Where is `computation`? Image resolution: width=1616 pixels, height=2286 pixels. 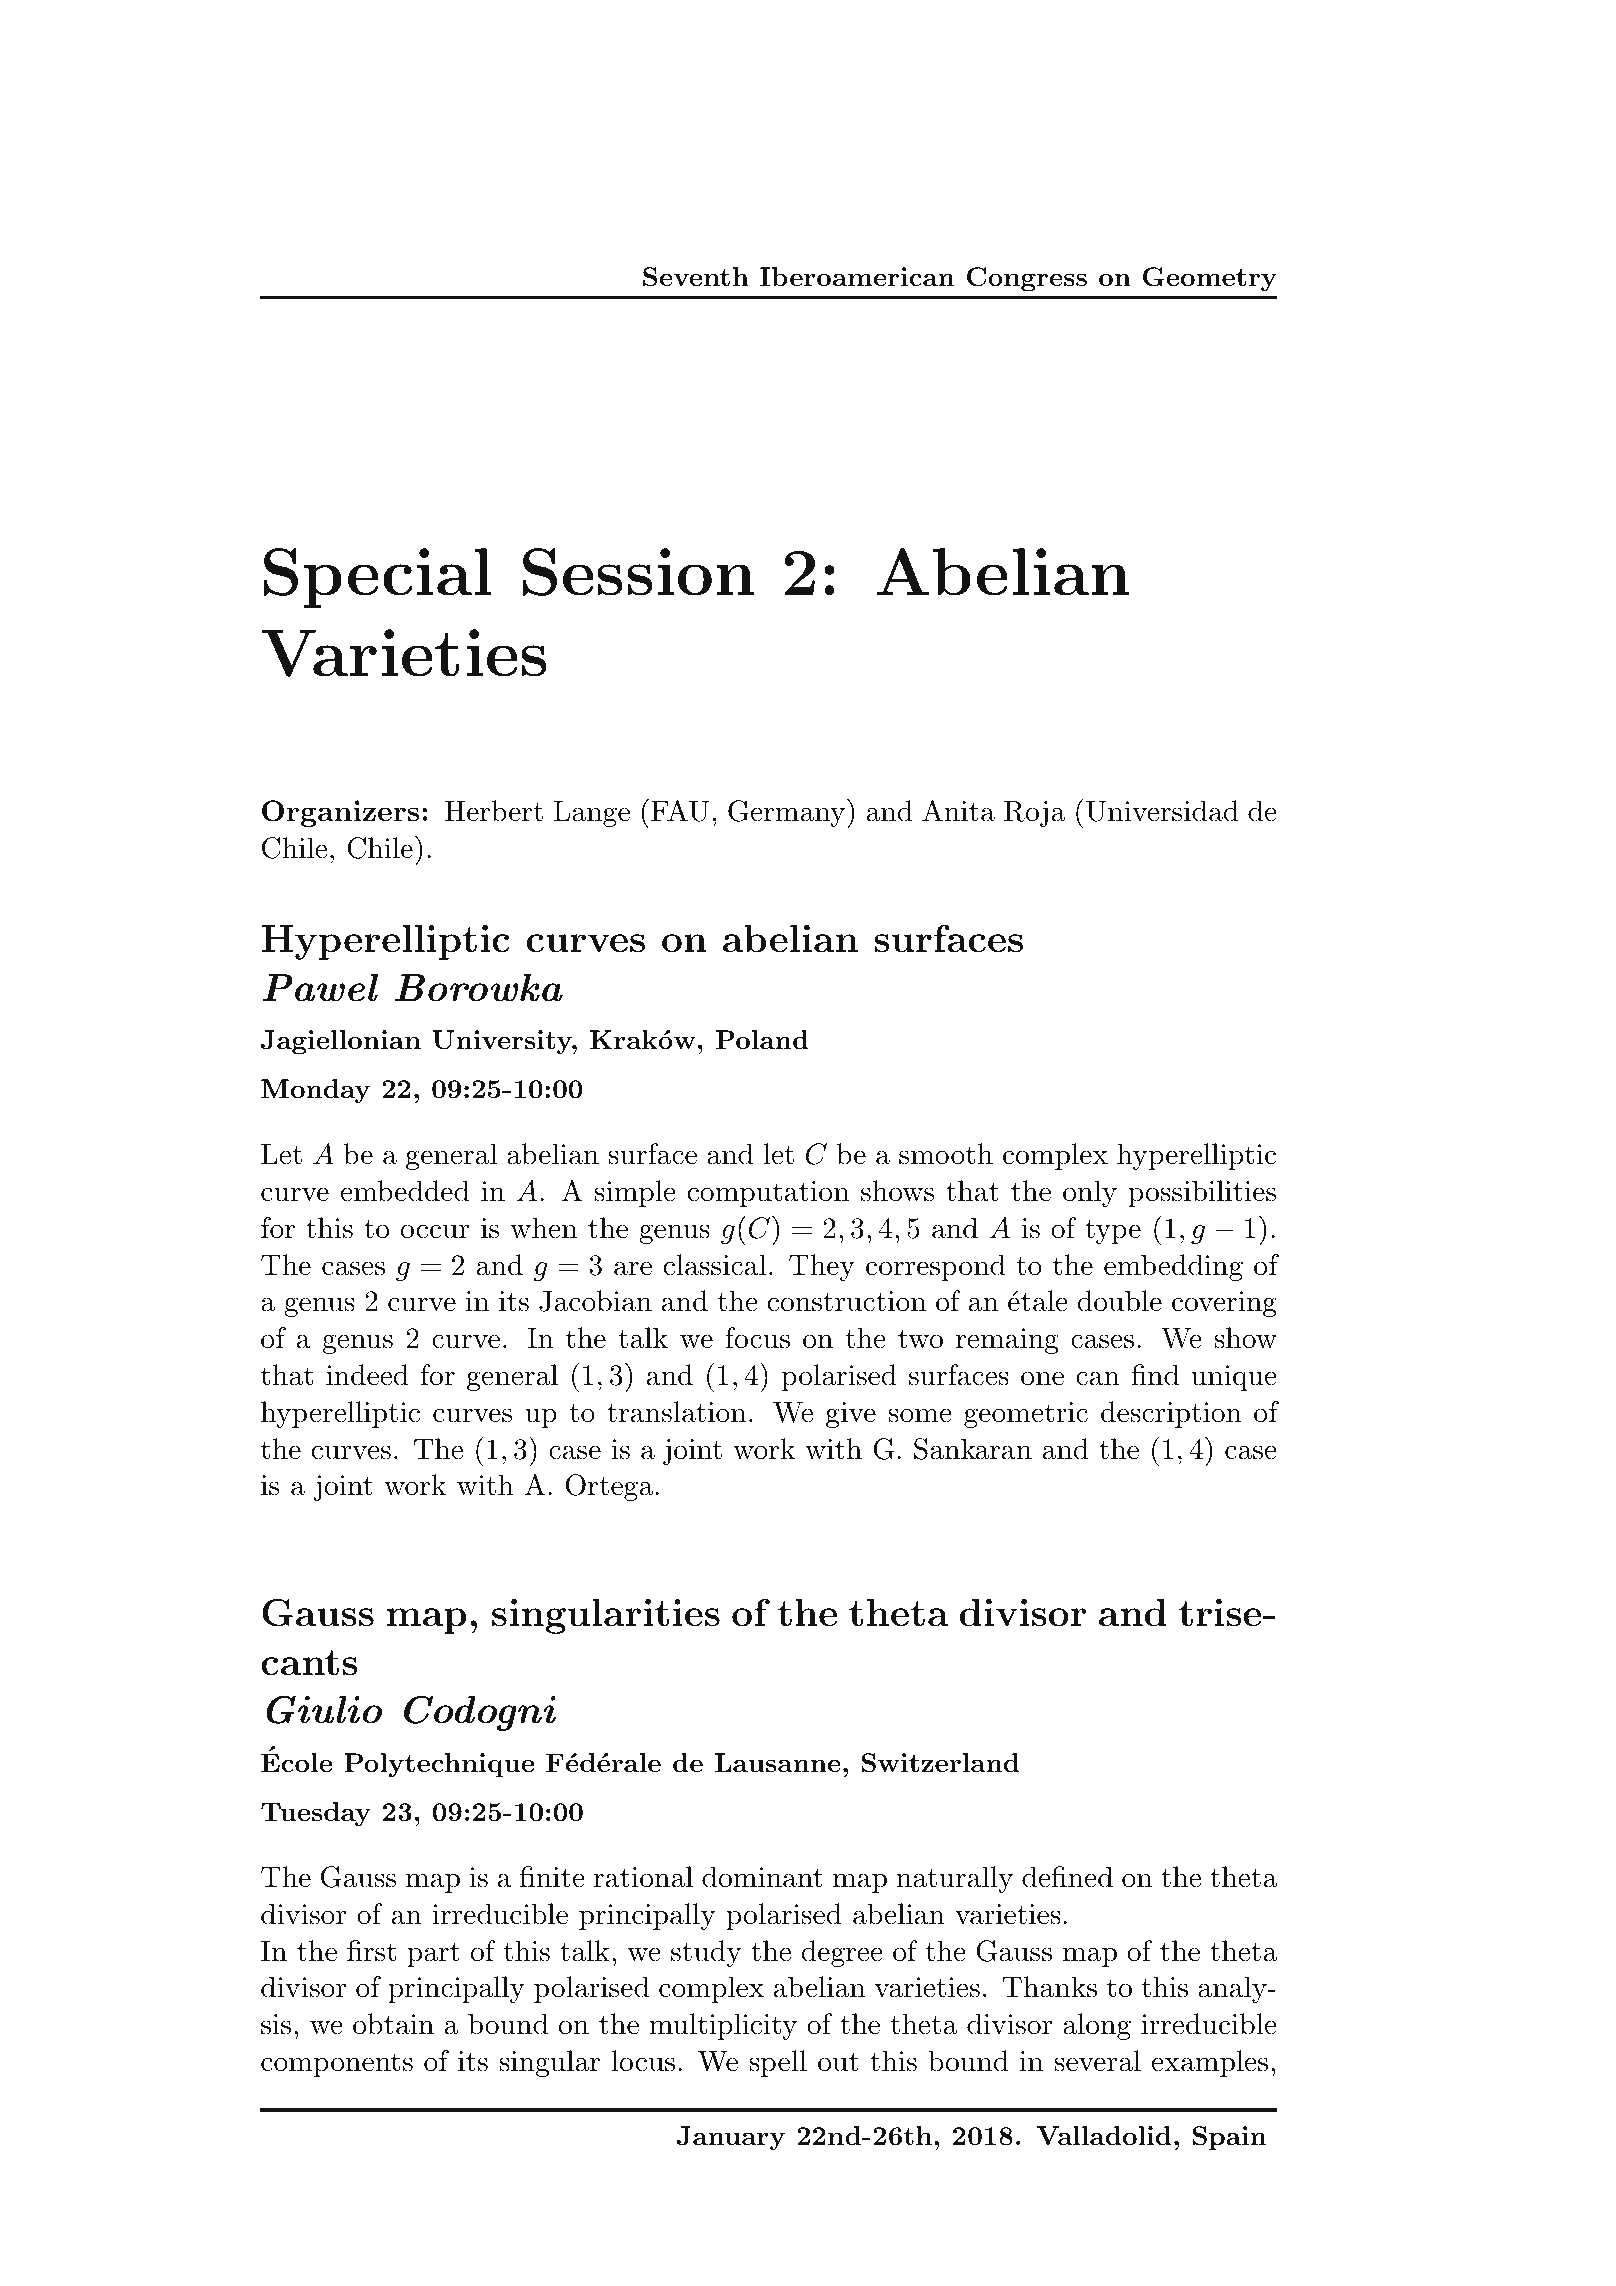
computation is located at coordinates (768, 1194).
